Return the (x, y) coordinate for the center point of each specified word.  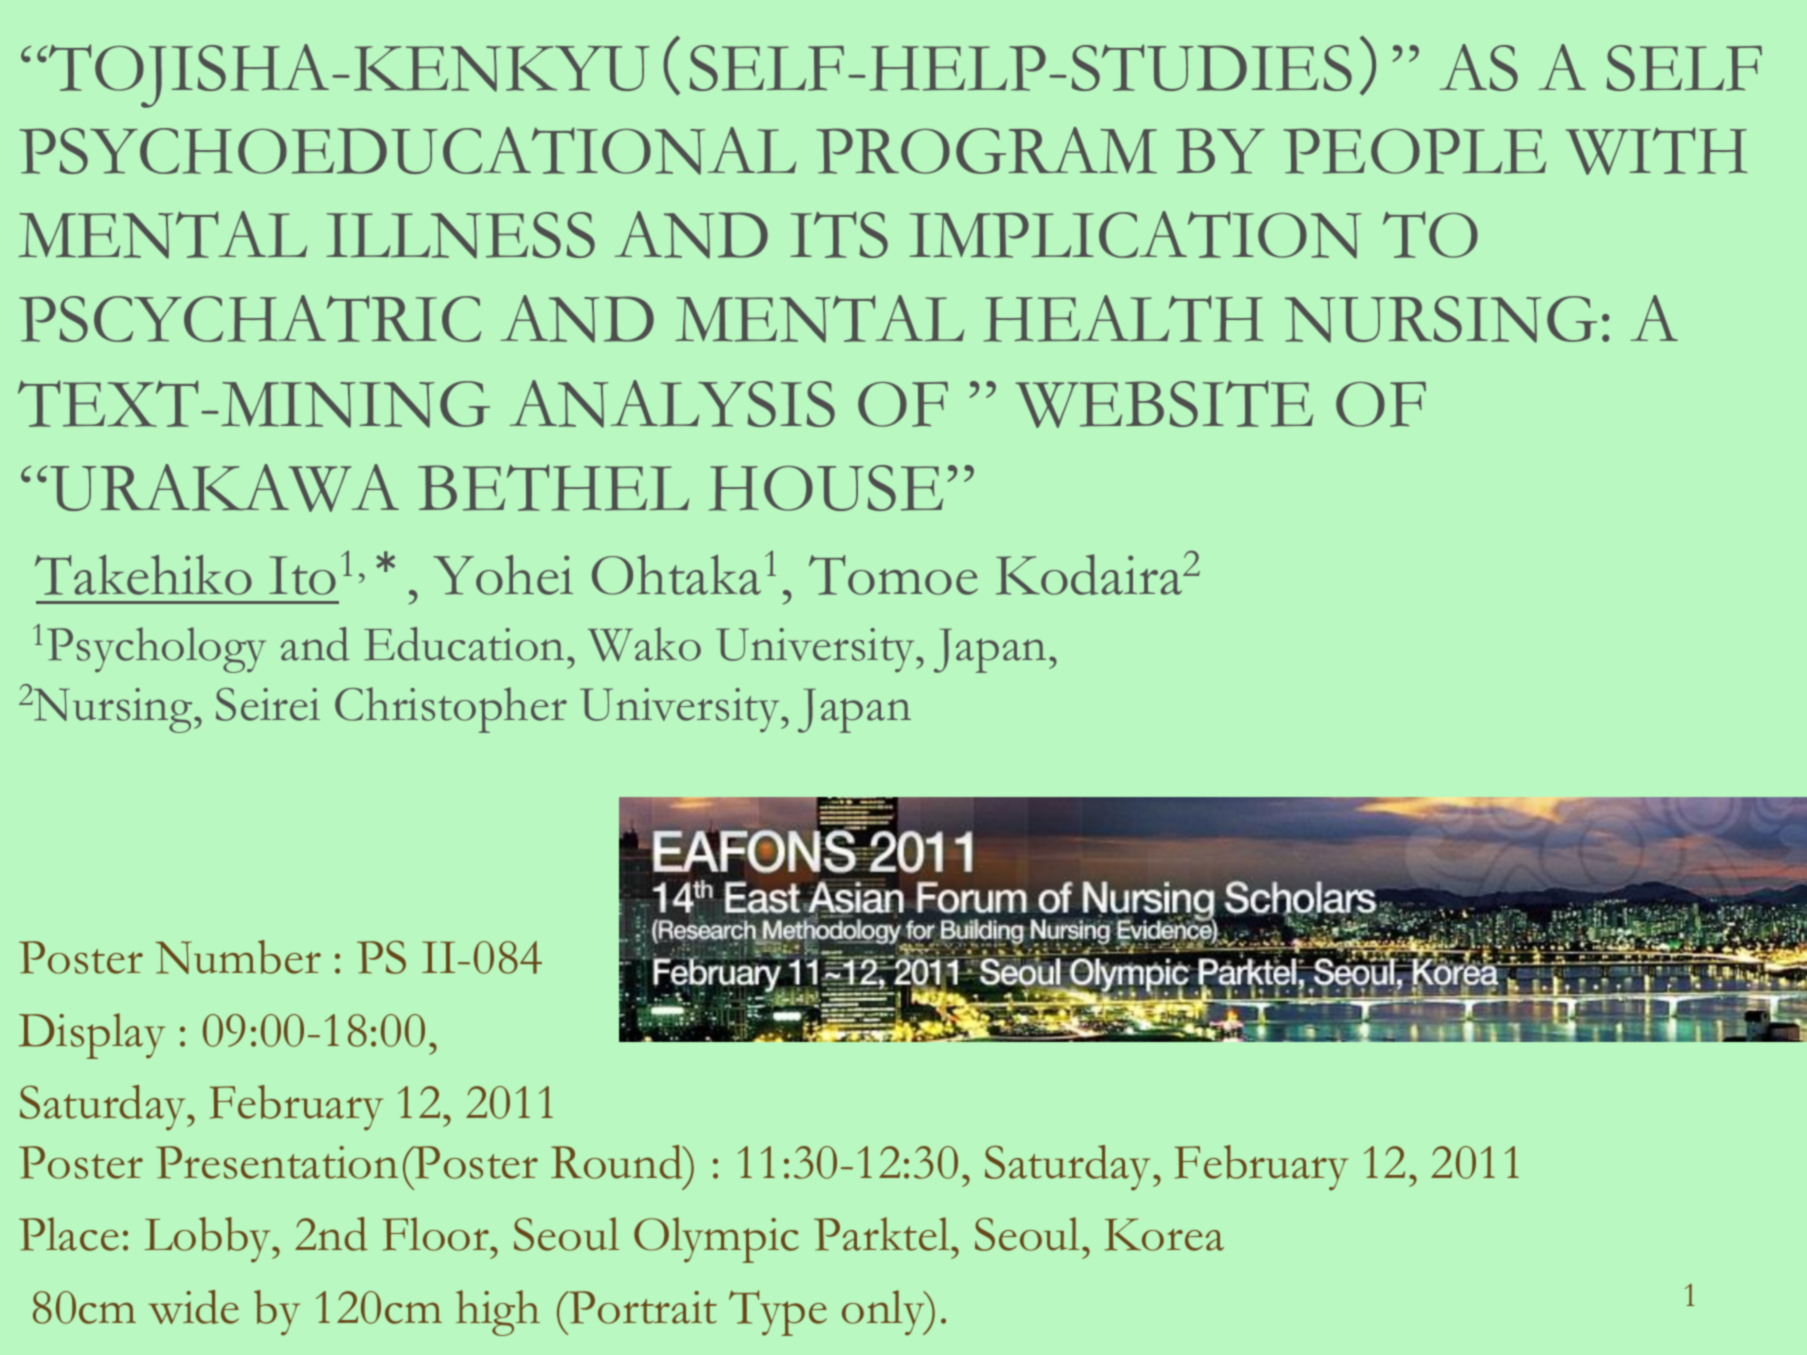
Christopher (451, 710)
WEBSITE (1164, 404)
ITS (839, 234)
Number (238, 957)
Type (778, 1313)
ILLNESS (460, 235)
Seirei (268, 704)
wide (194, 1307)
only (884, 1313)
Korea (1164, 1234)
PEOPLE (1414, 151)
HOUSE (826, 488)
